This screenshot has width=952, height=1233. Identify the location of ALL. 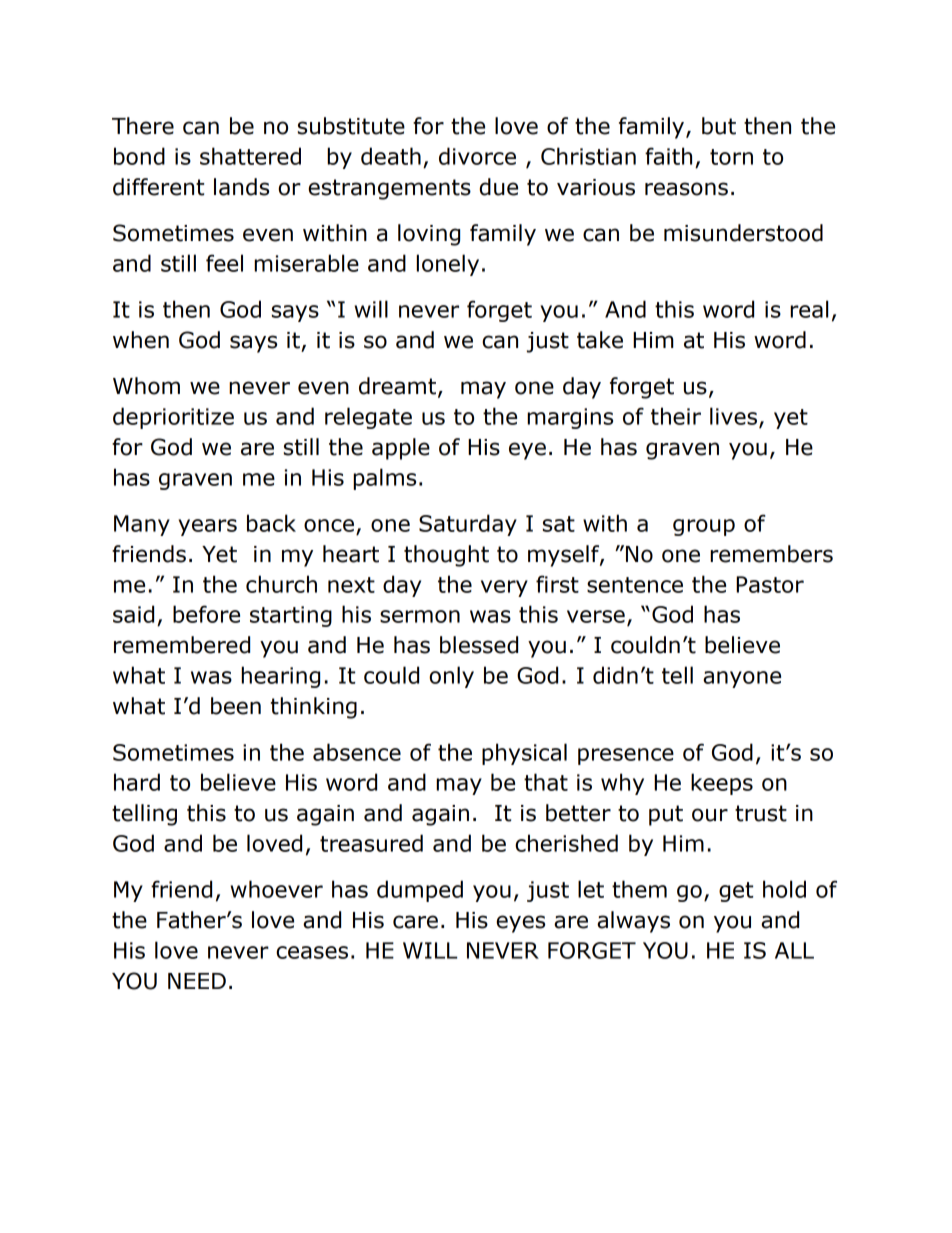
(794, 950).
